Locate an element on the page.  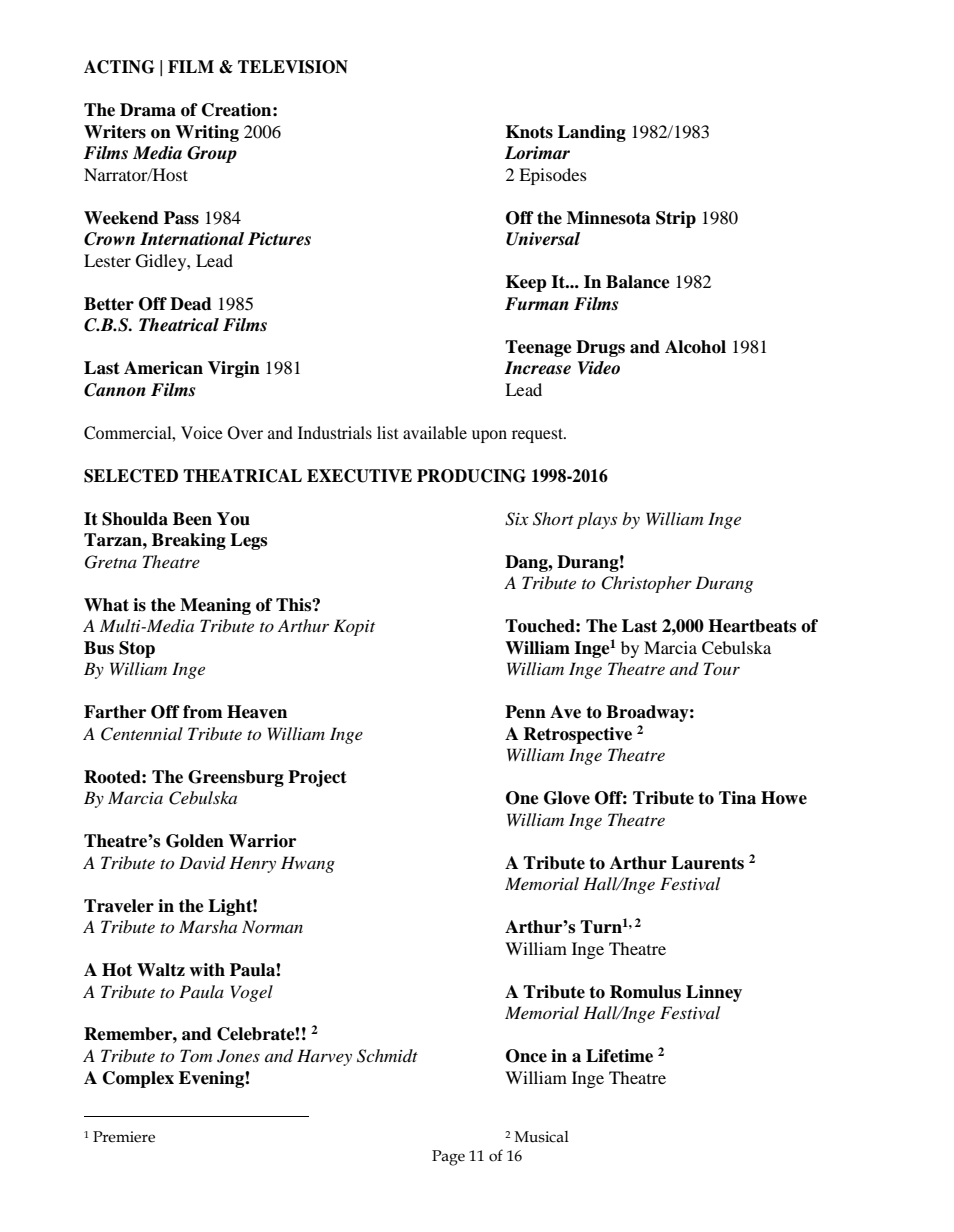
Alcohol is located at coordinates (695, 347).
